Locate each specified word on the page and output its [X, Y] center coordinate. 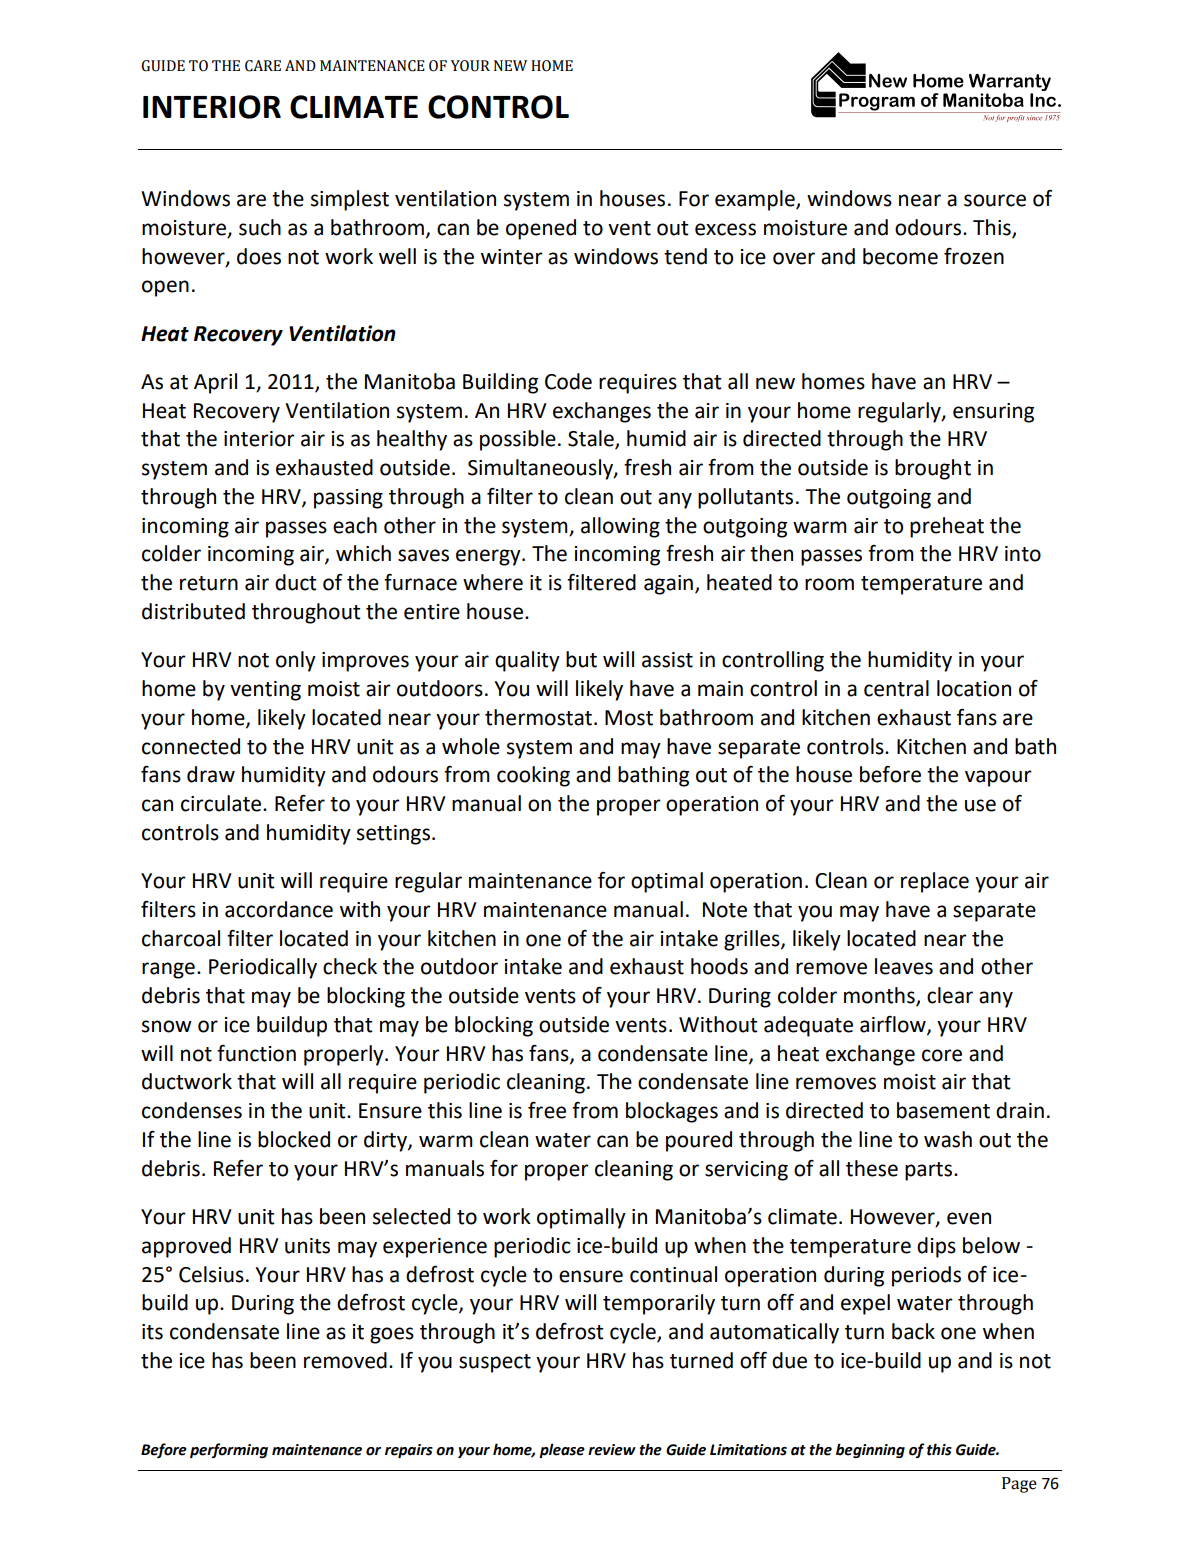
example [756, 200]
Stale [592, 439]
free [547, 1110]
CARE [263, 66]
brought [933, 469]
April [215, 383]
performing [229, 1450]
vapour [998, 778]
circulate [222, 803]
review [612, 1450]
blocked [294, 1139]
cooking [533, 776]
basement [943, 1110]
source [995, 200]
